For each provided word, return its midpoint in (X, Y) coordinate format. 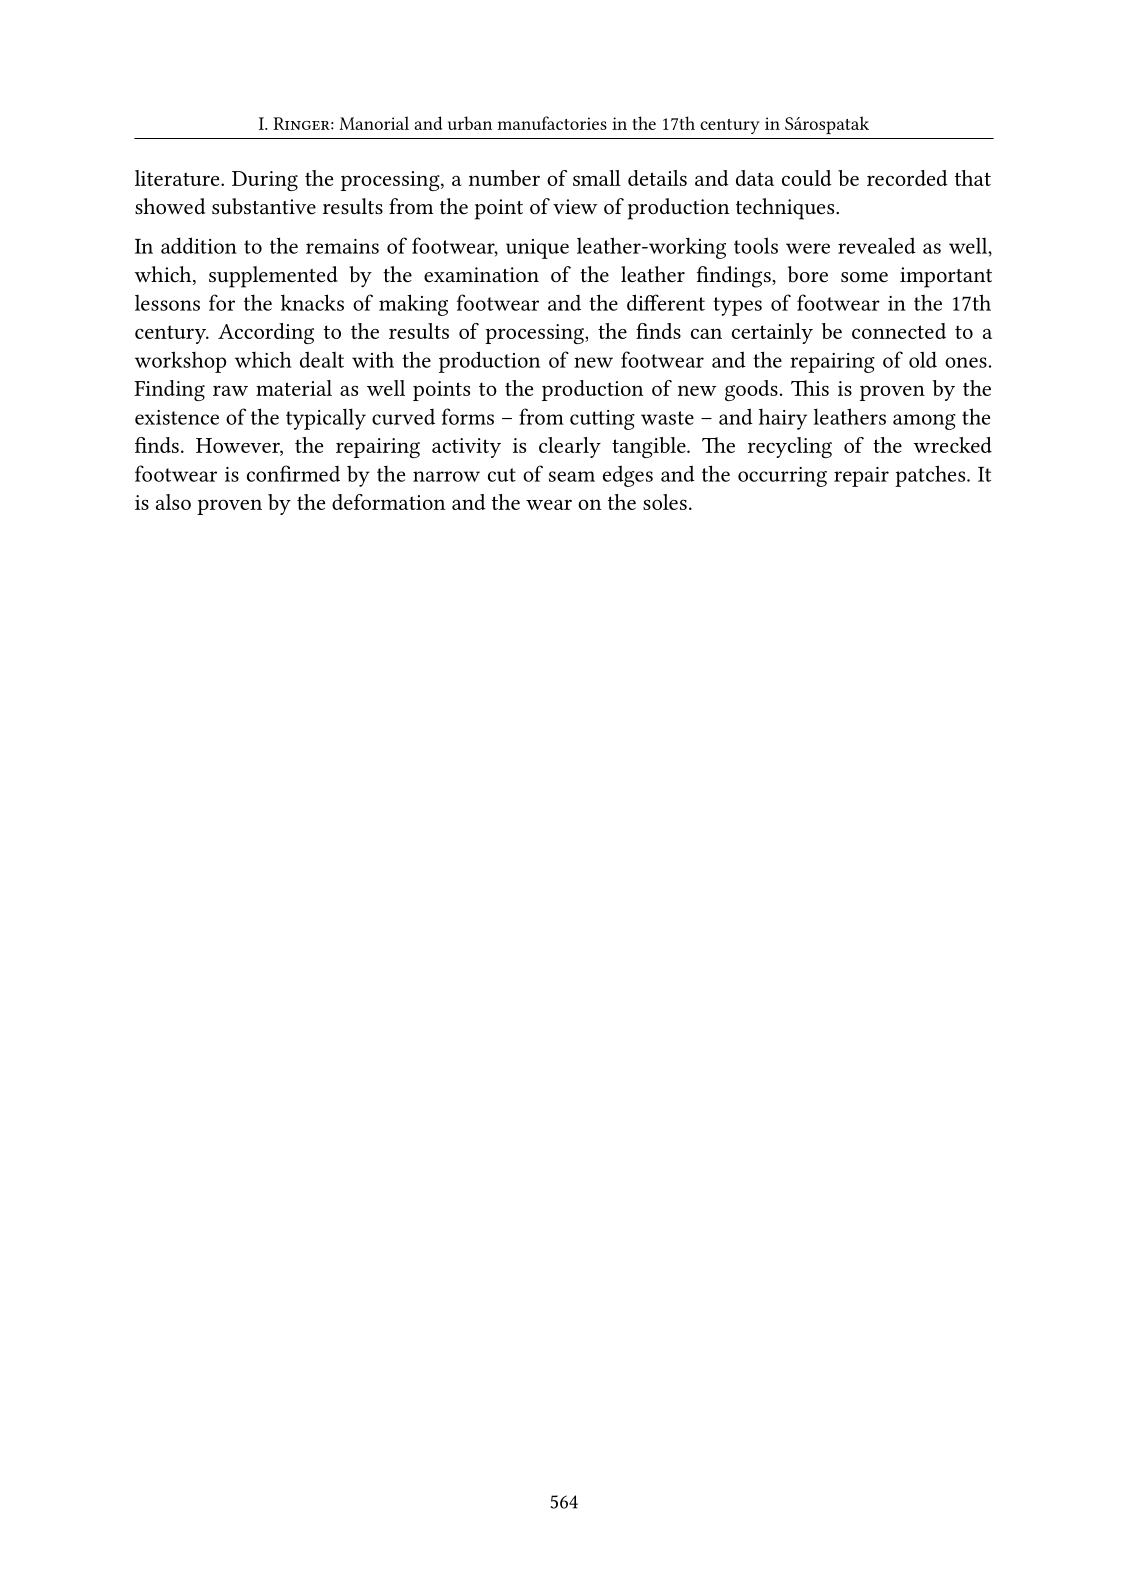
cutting (602, 420)
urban (470, 123)
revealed (877, 245)
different (666, 302)
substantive (264, 206)
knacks (312, 302)
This (810, 388)
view (575, 206)
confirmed (293, 473)
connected (899, 331)
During (265, 181)
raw (230, 391)
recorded (907, 178)
